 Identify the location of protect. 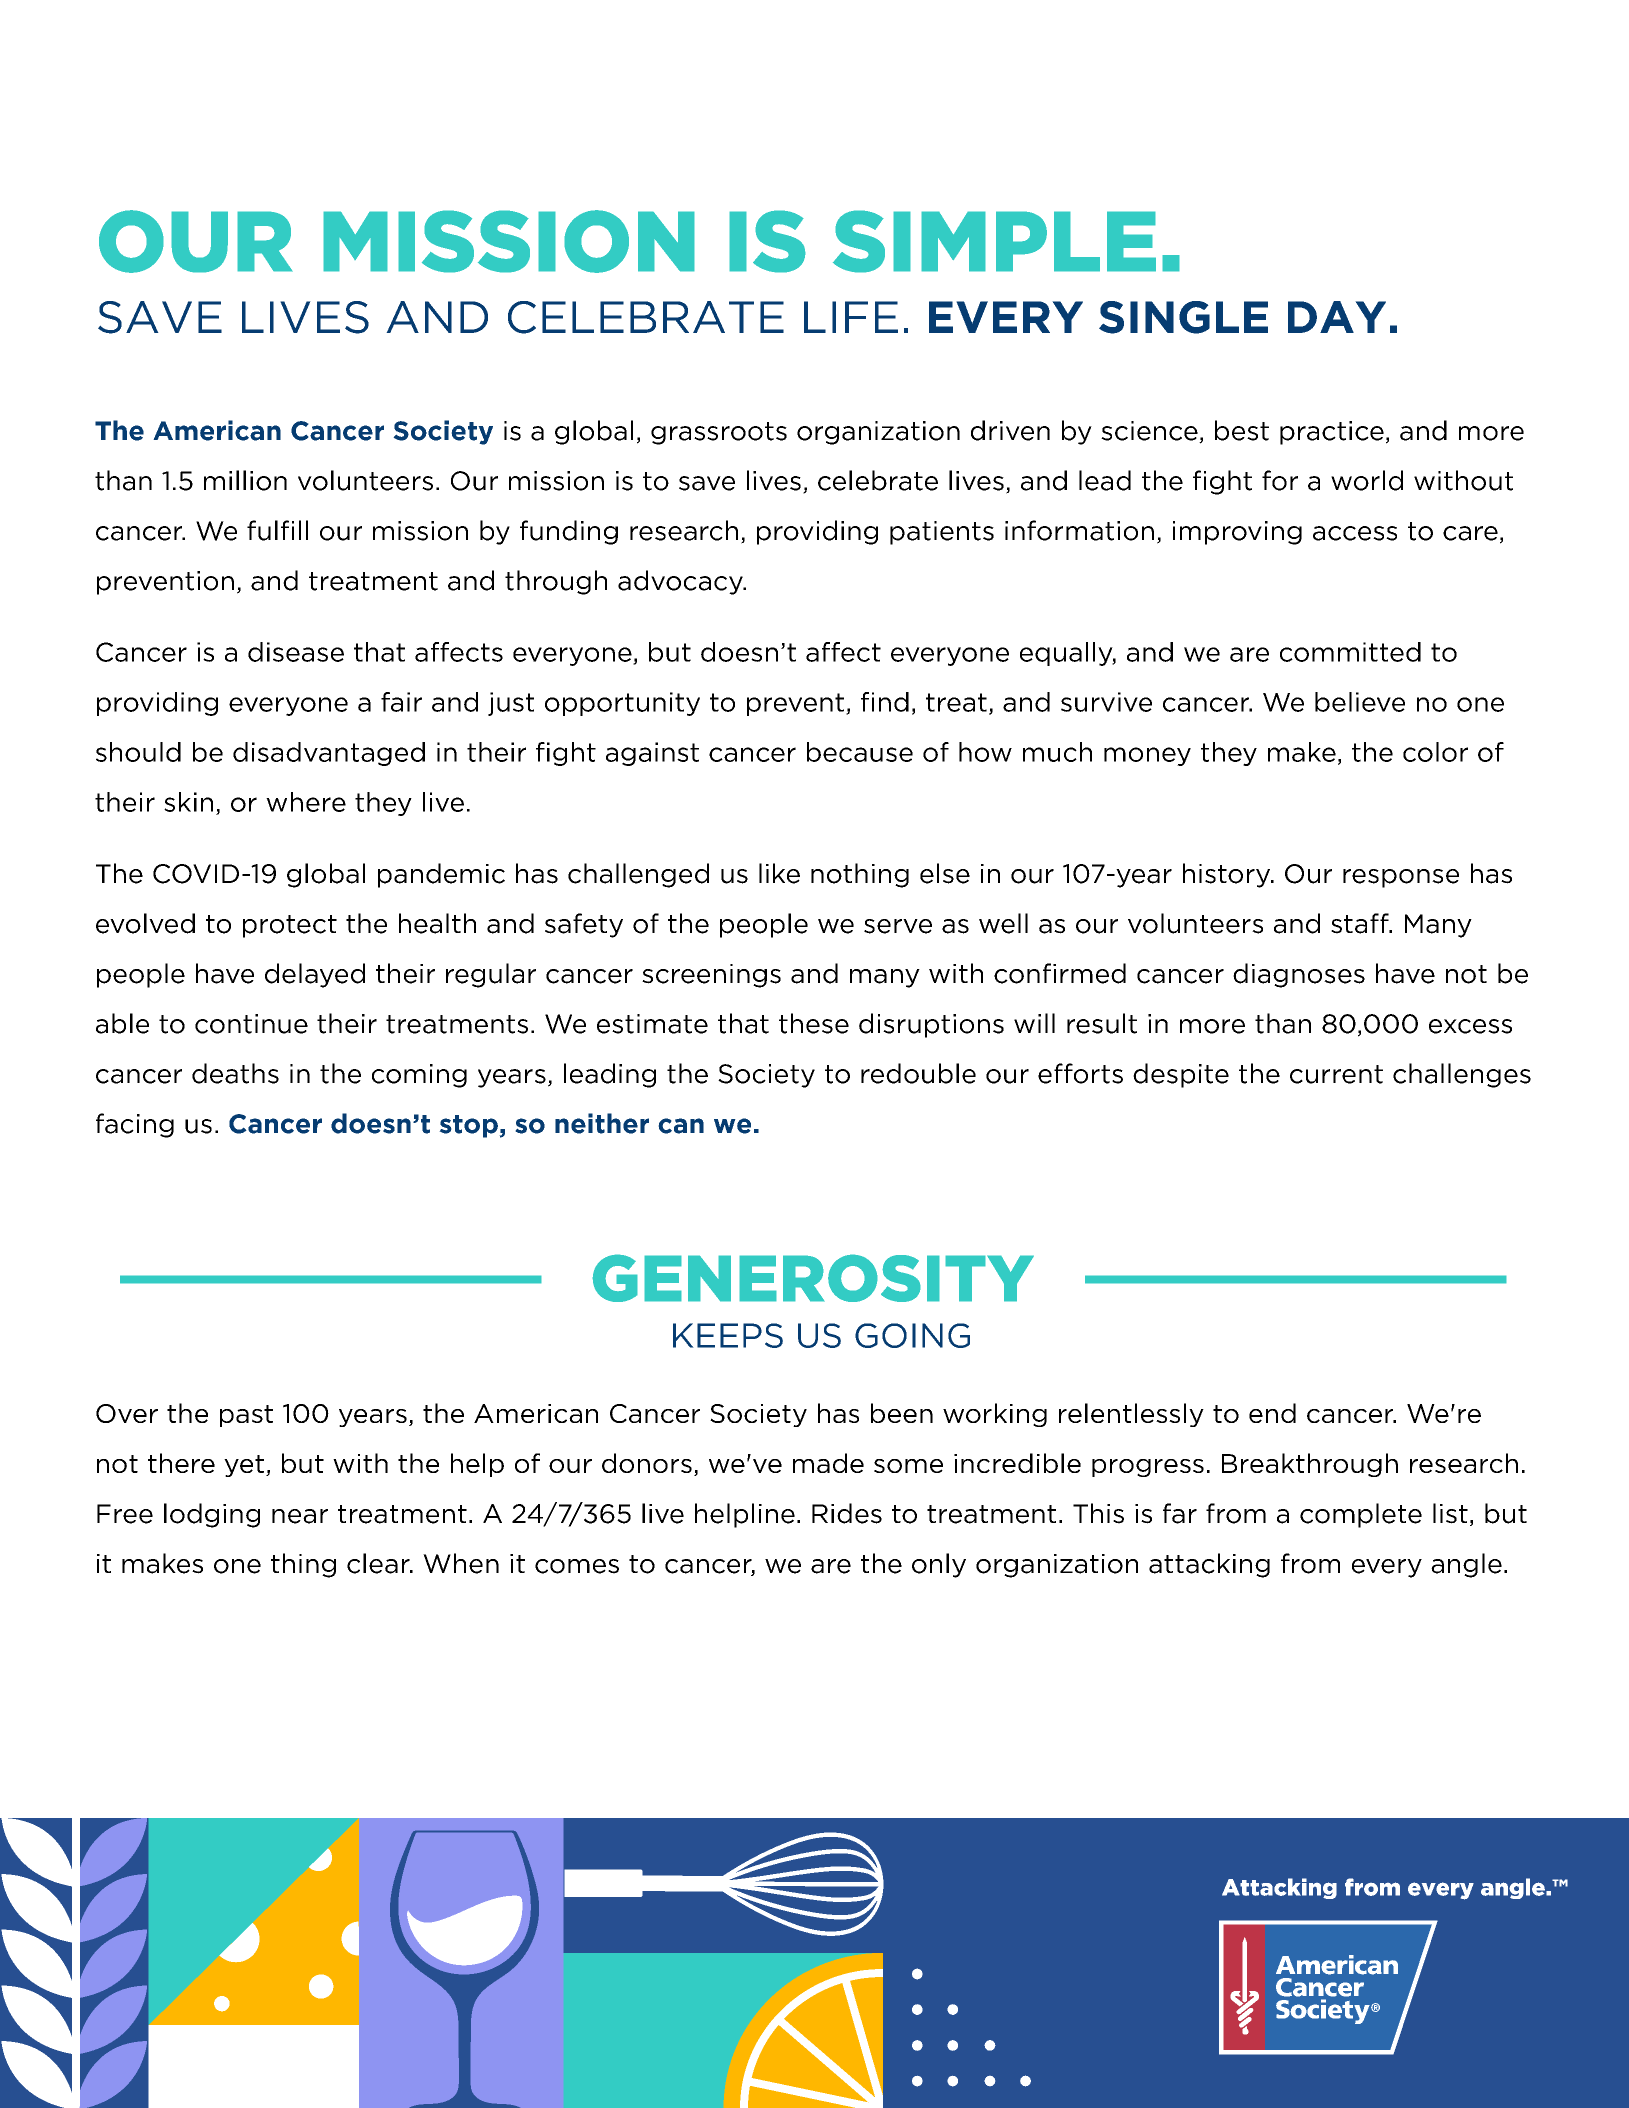
(290, 926).
